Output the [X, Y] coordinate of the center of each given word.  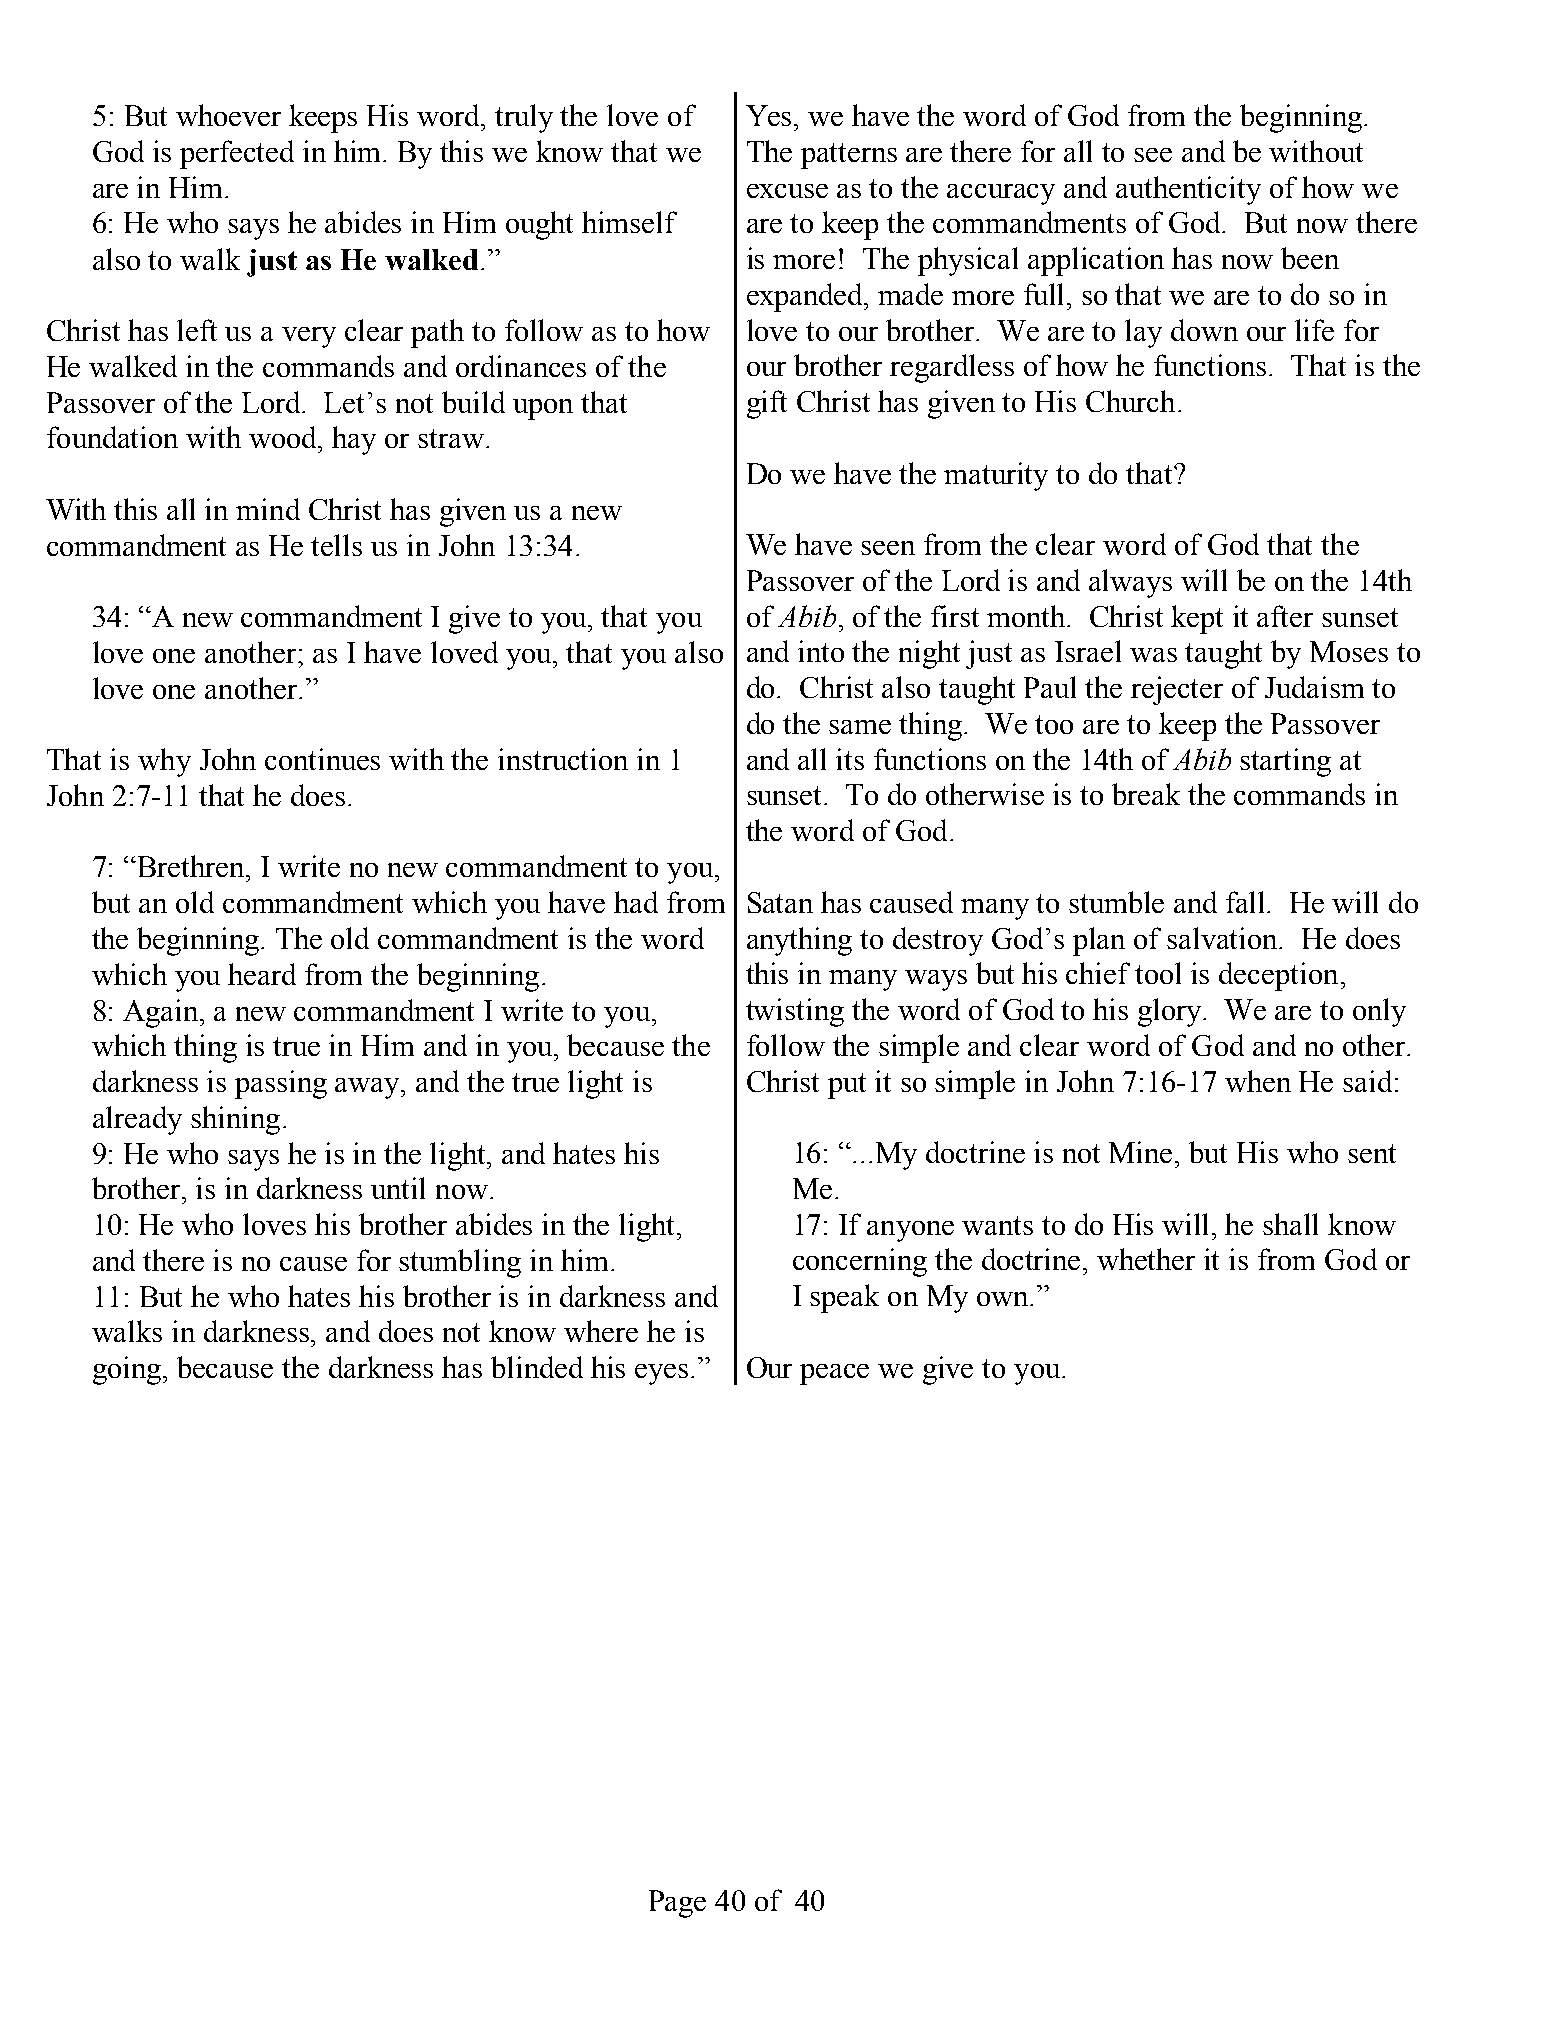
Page [677, 1904]
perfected [237, 154]
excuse [787, 191]
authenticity [1188, 190]
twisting [795, 1012]
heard [262, 974]
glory [1171, 1012]
